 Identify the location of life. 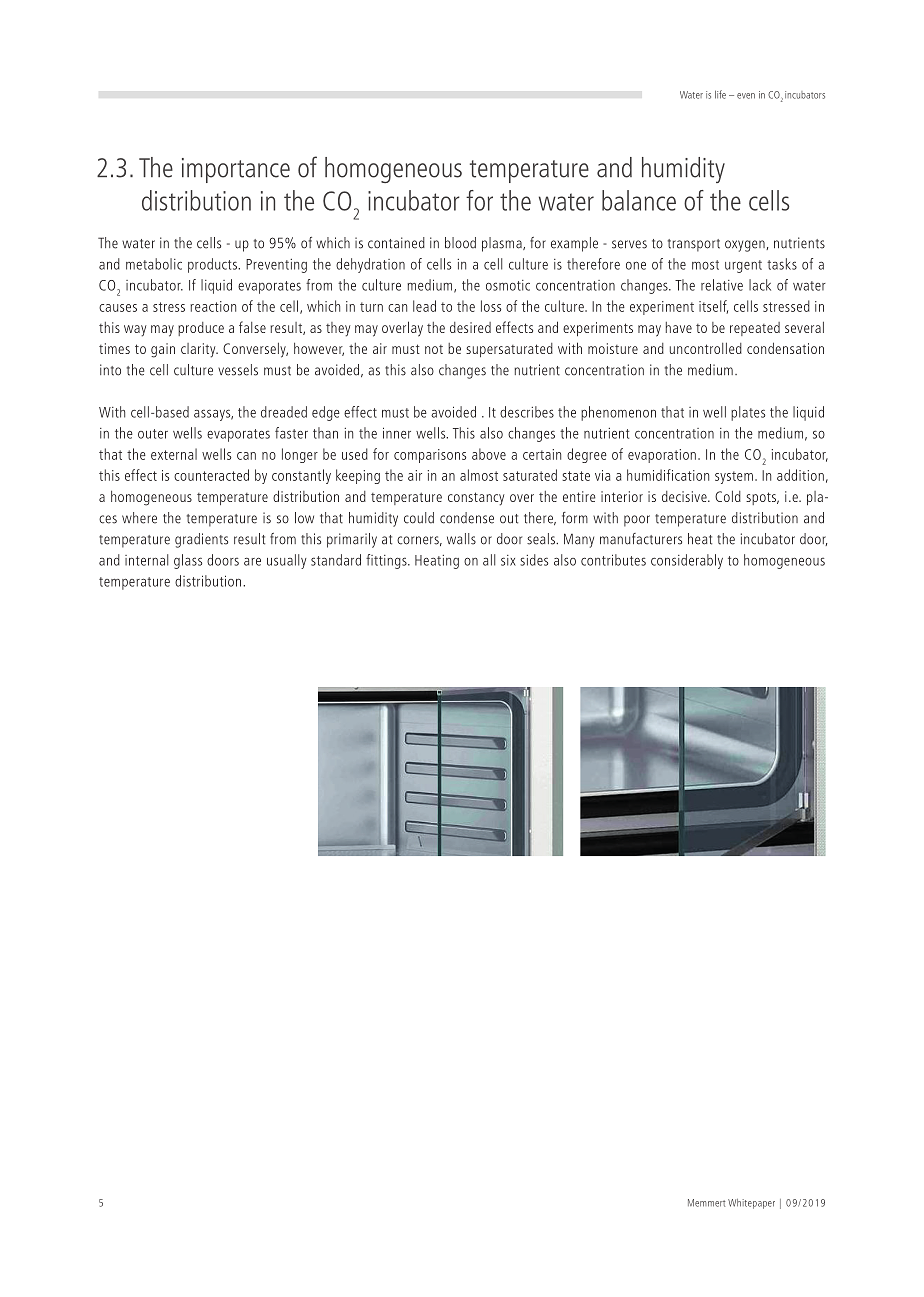
(720, 94).
